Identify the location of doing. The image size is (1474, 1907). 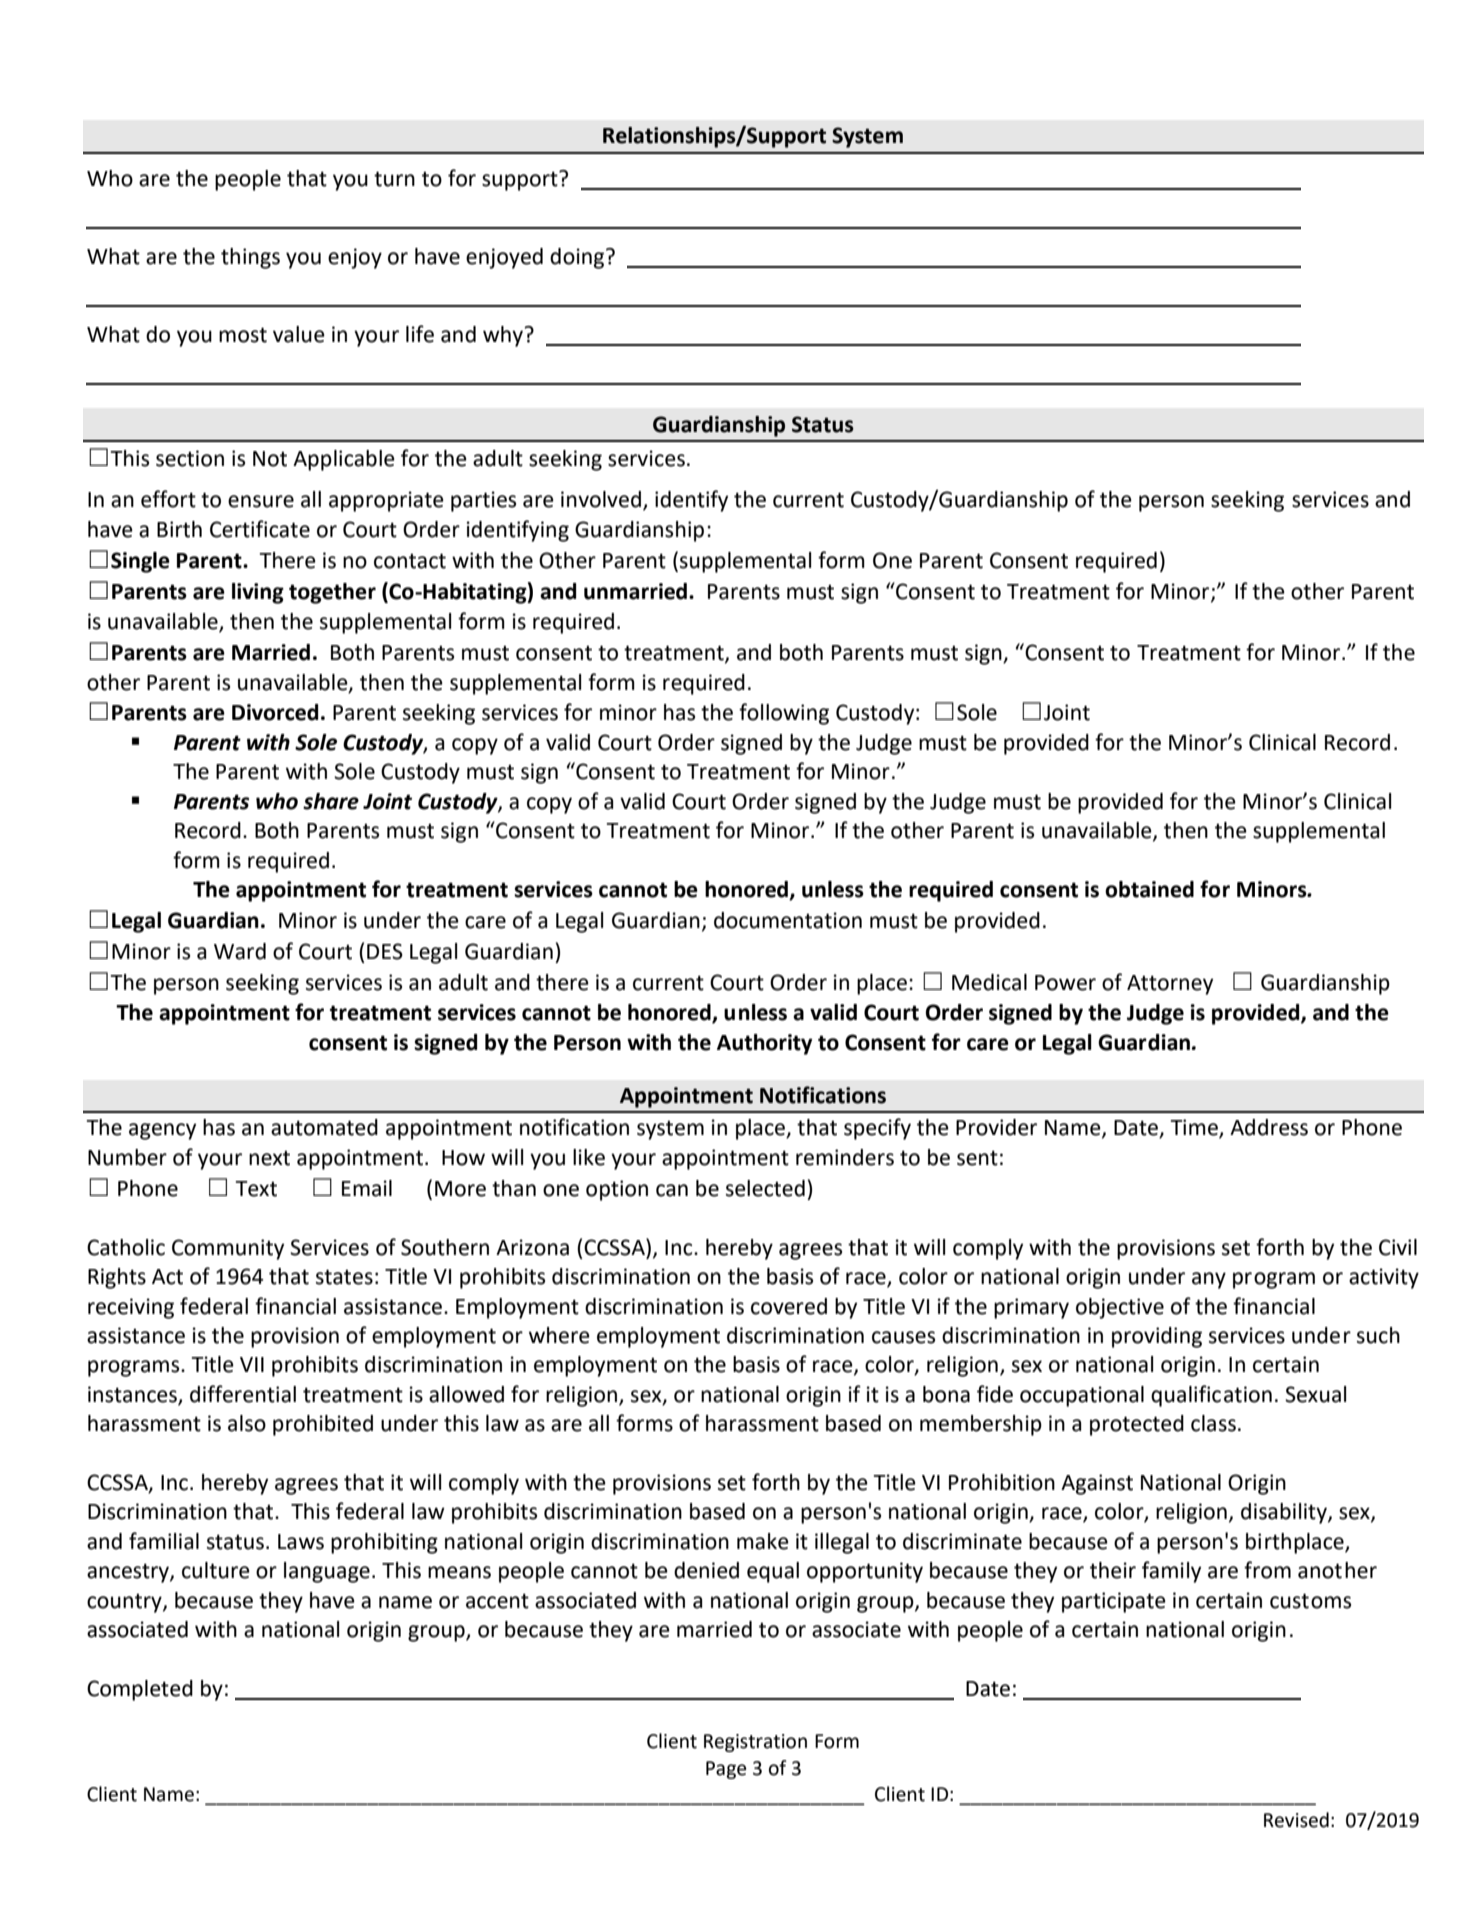
(578, 258).
